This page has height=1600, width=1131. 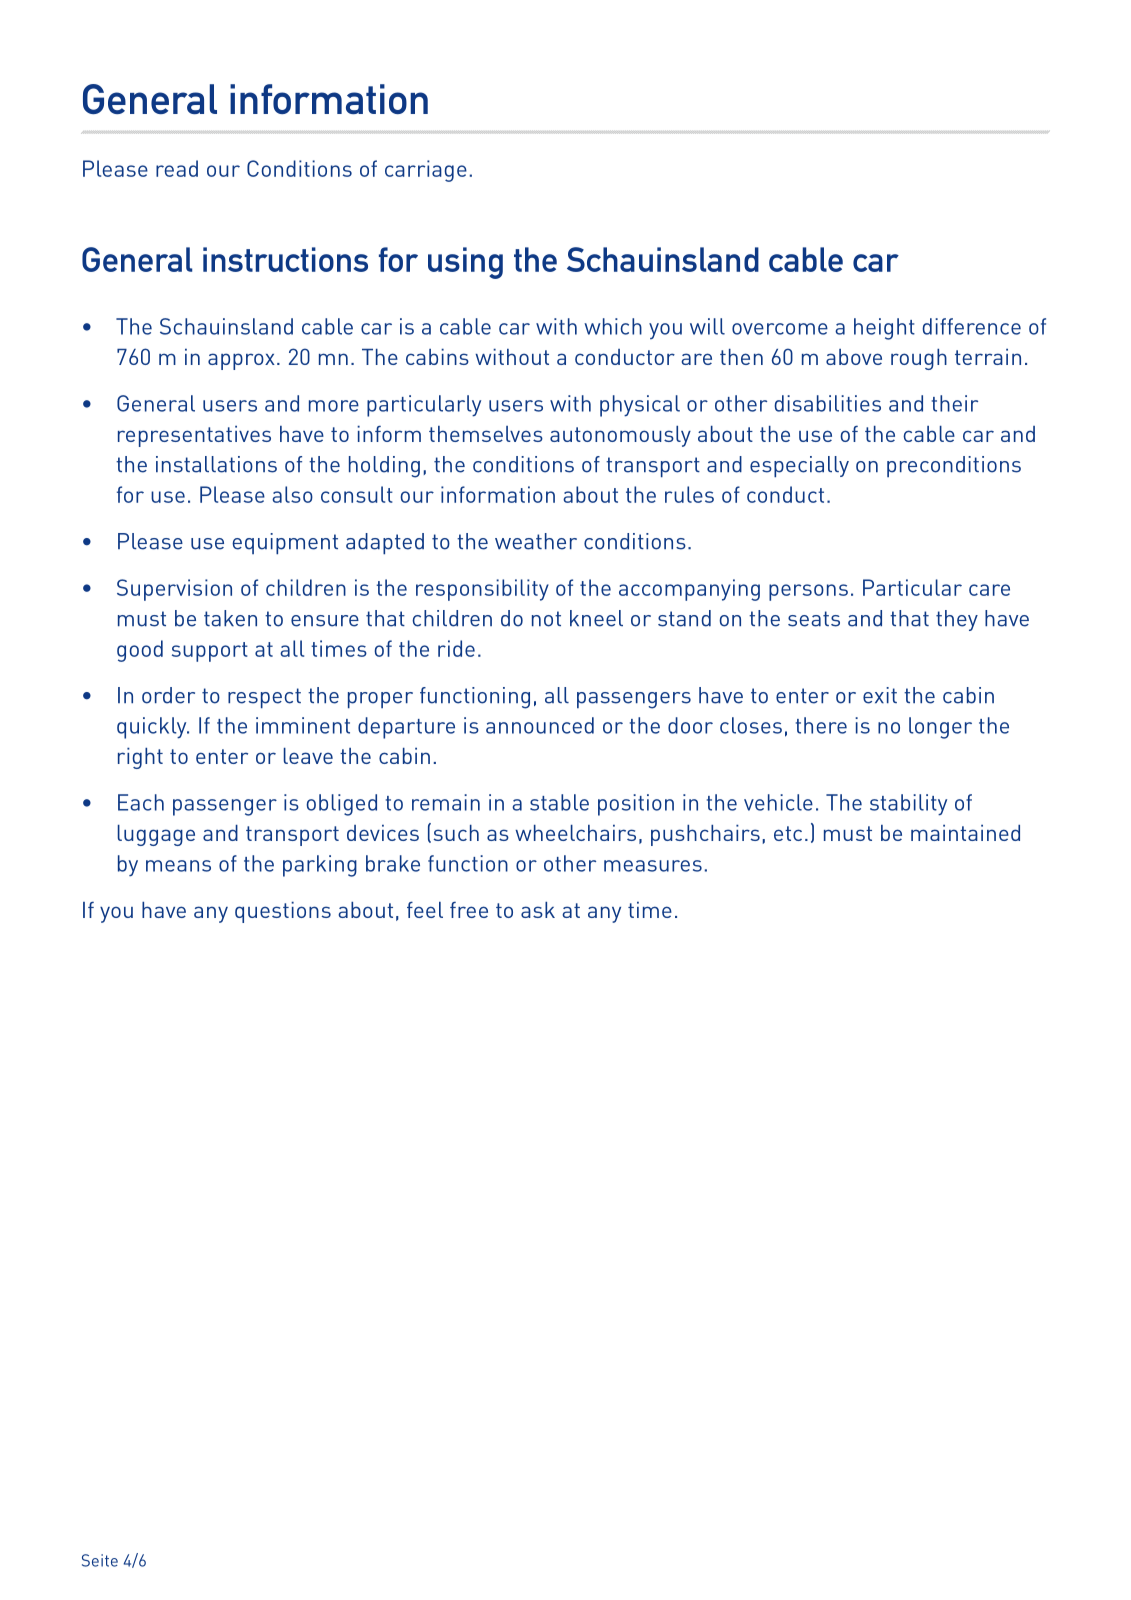 What do you see at coordinates (283, 912) in the page?
I see `questions` at bounding box center [283, 912].
